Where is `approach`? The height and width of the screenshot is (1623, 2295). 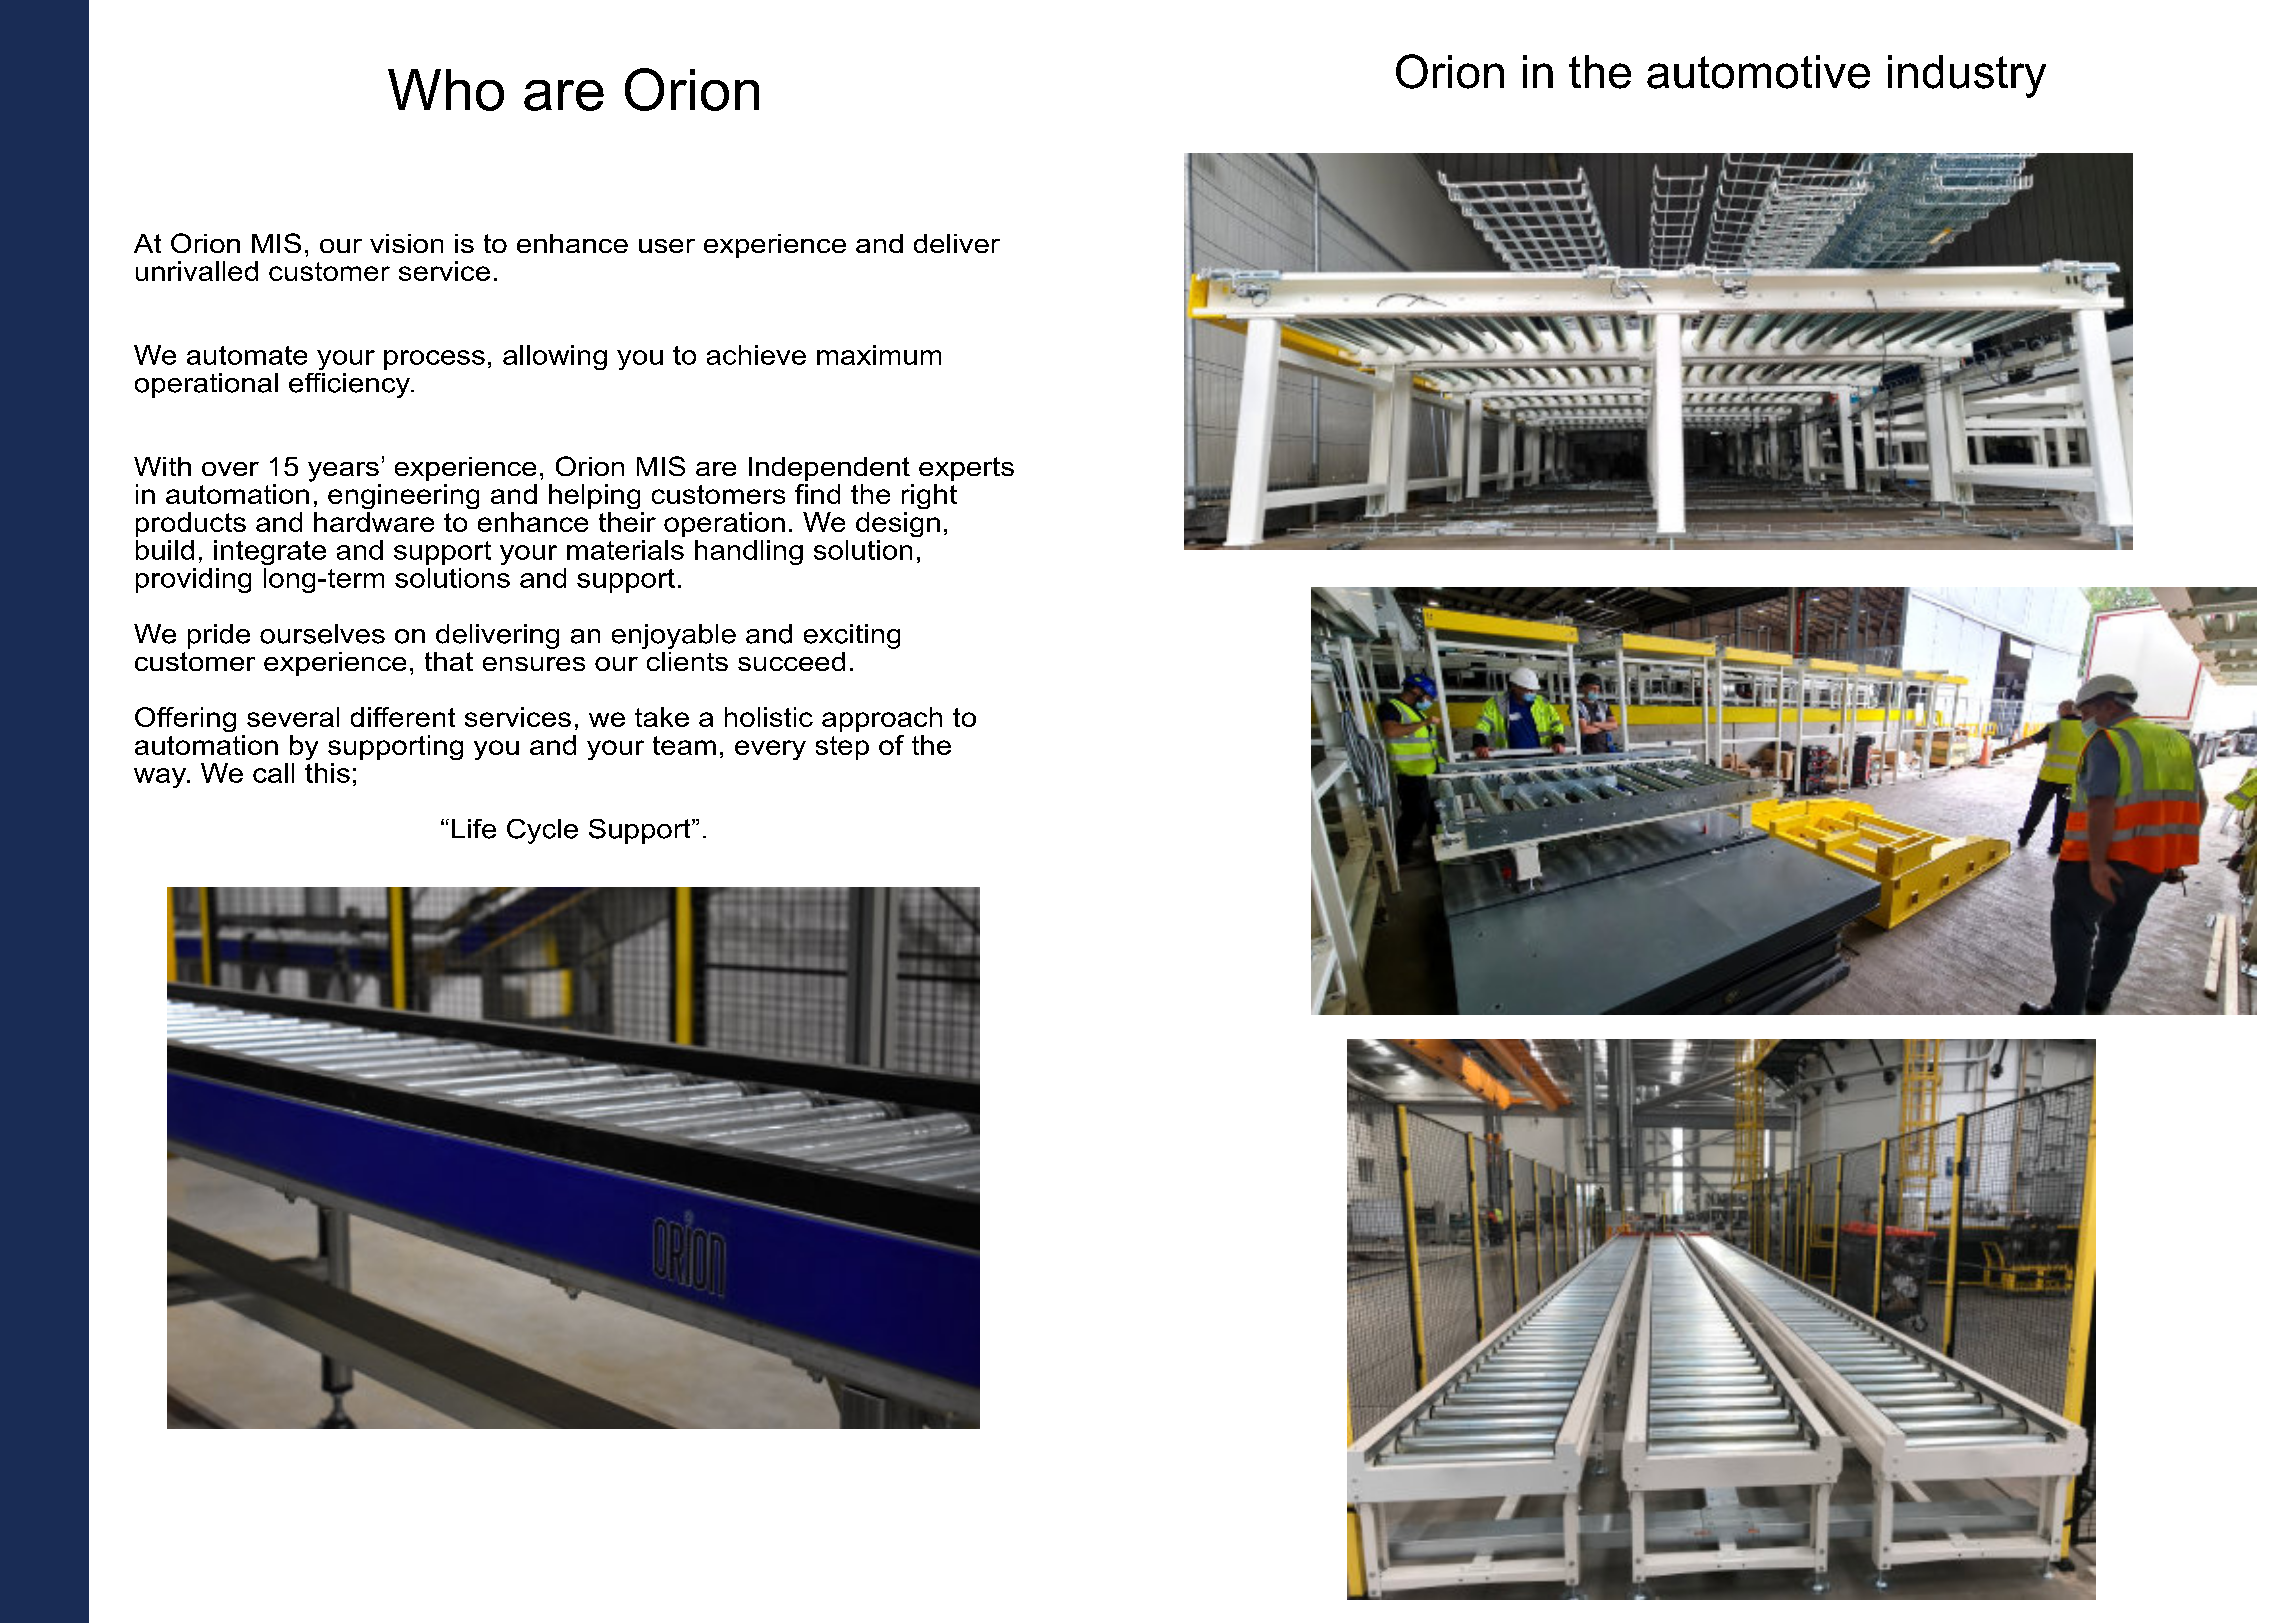 approach is located at coordinates (882, 719).
